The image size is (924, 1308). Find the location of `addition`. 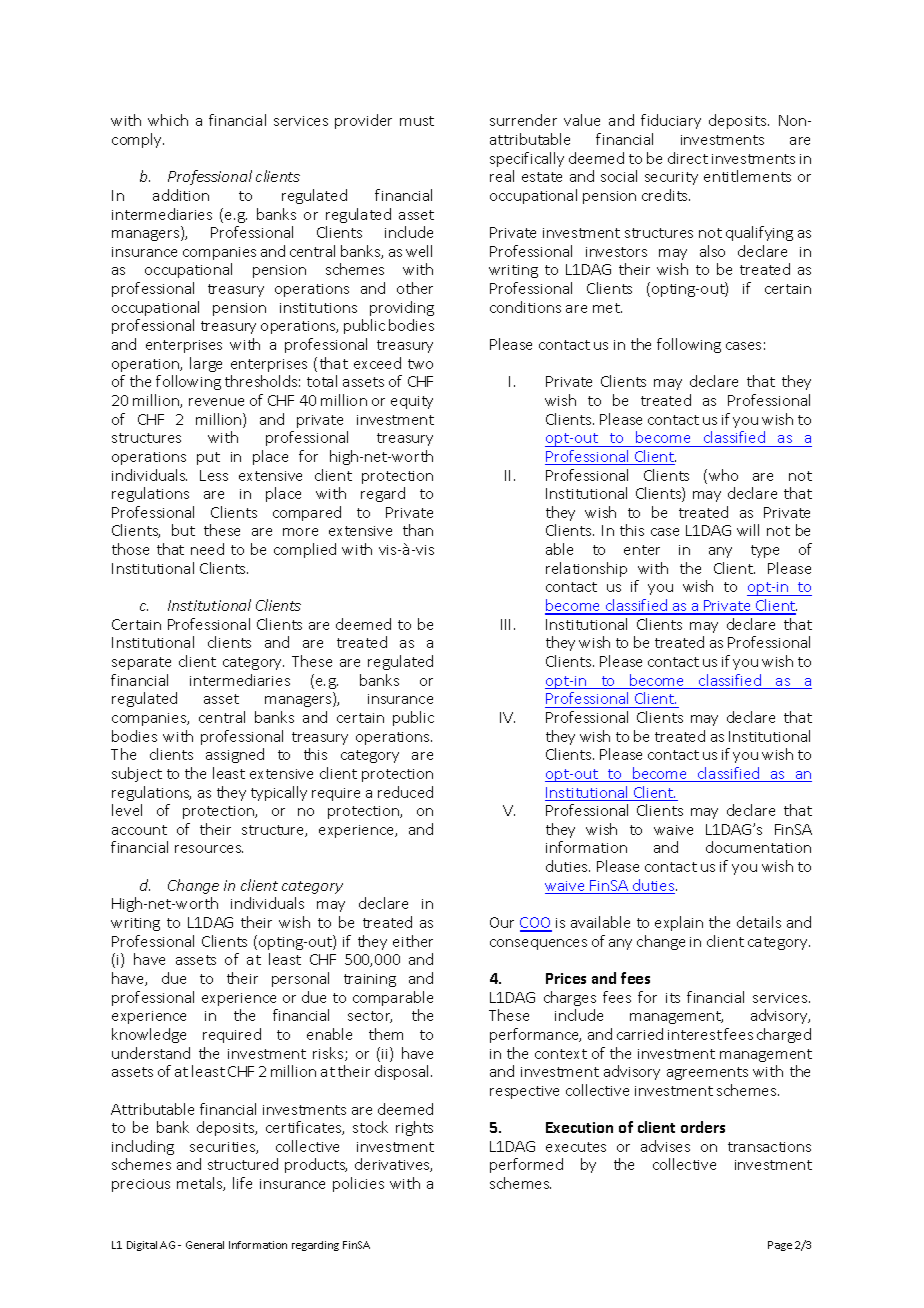

addition is located at coordinates (181, 195).
